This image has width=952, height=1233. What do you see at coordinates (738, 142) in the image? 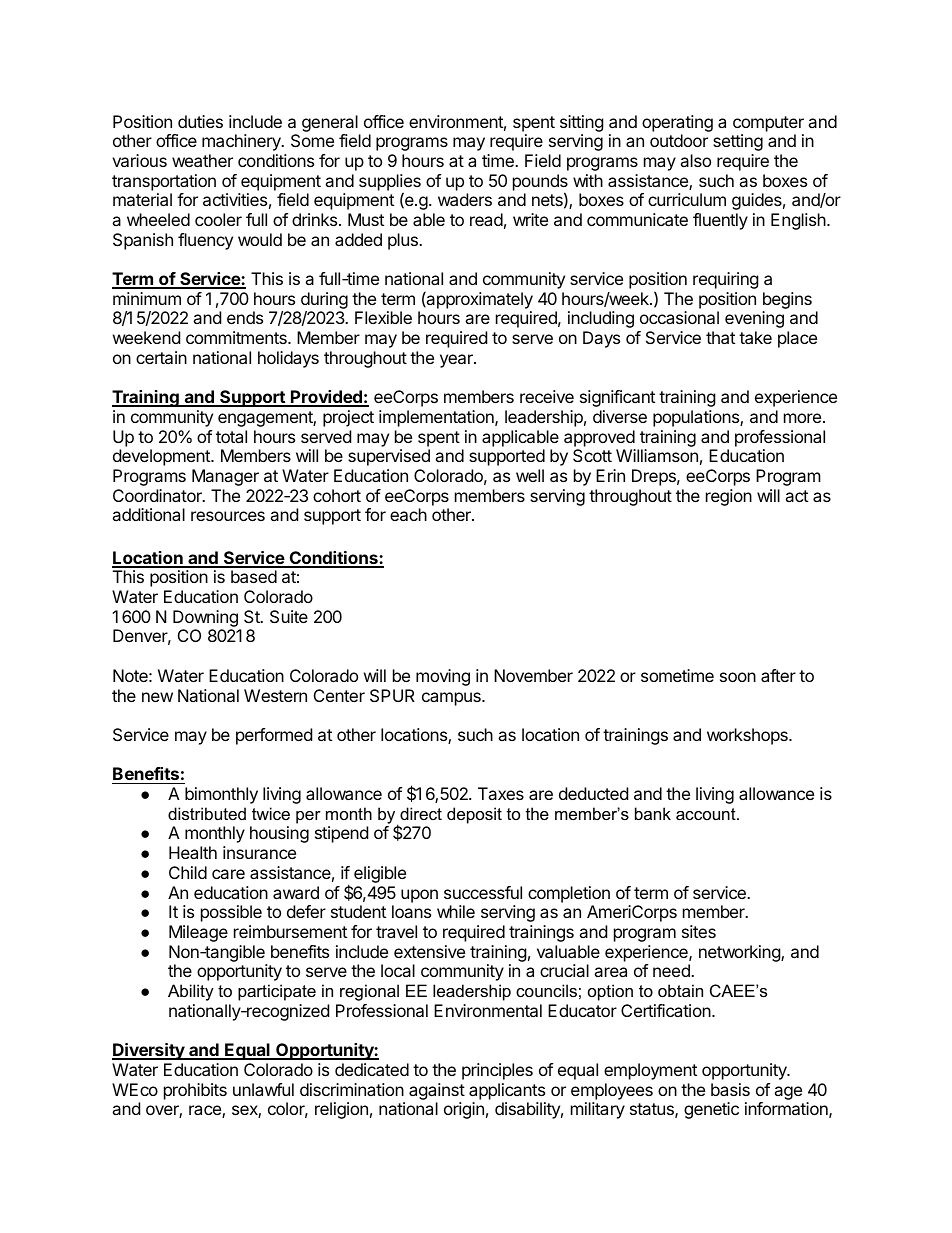
I see `setting` at bounding box center [738, 142].
